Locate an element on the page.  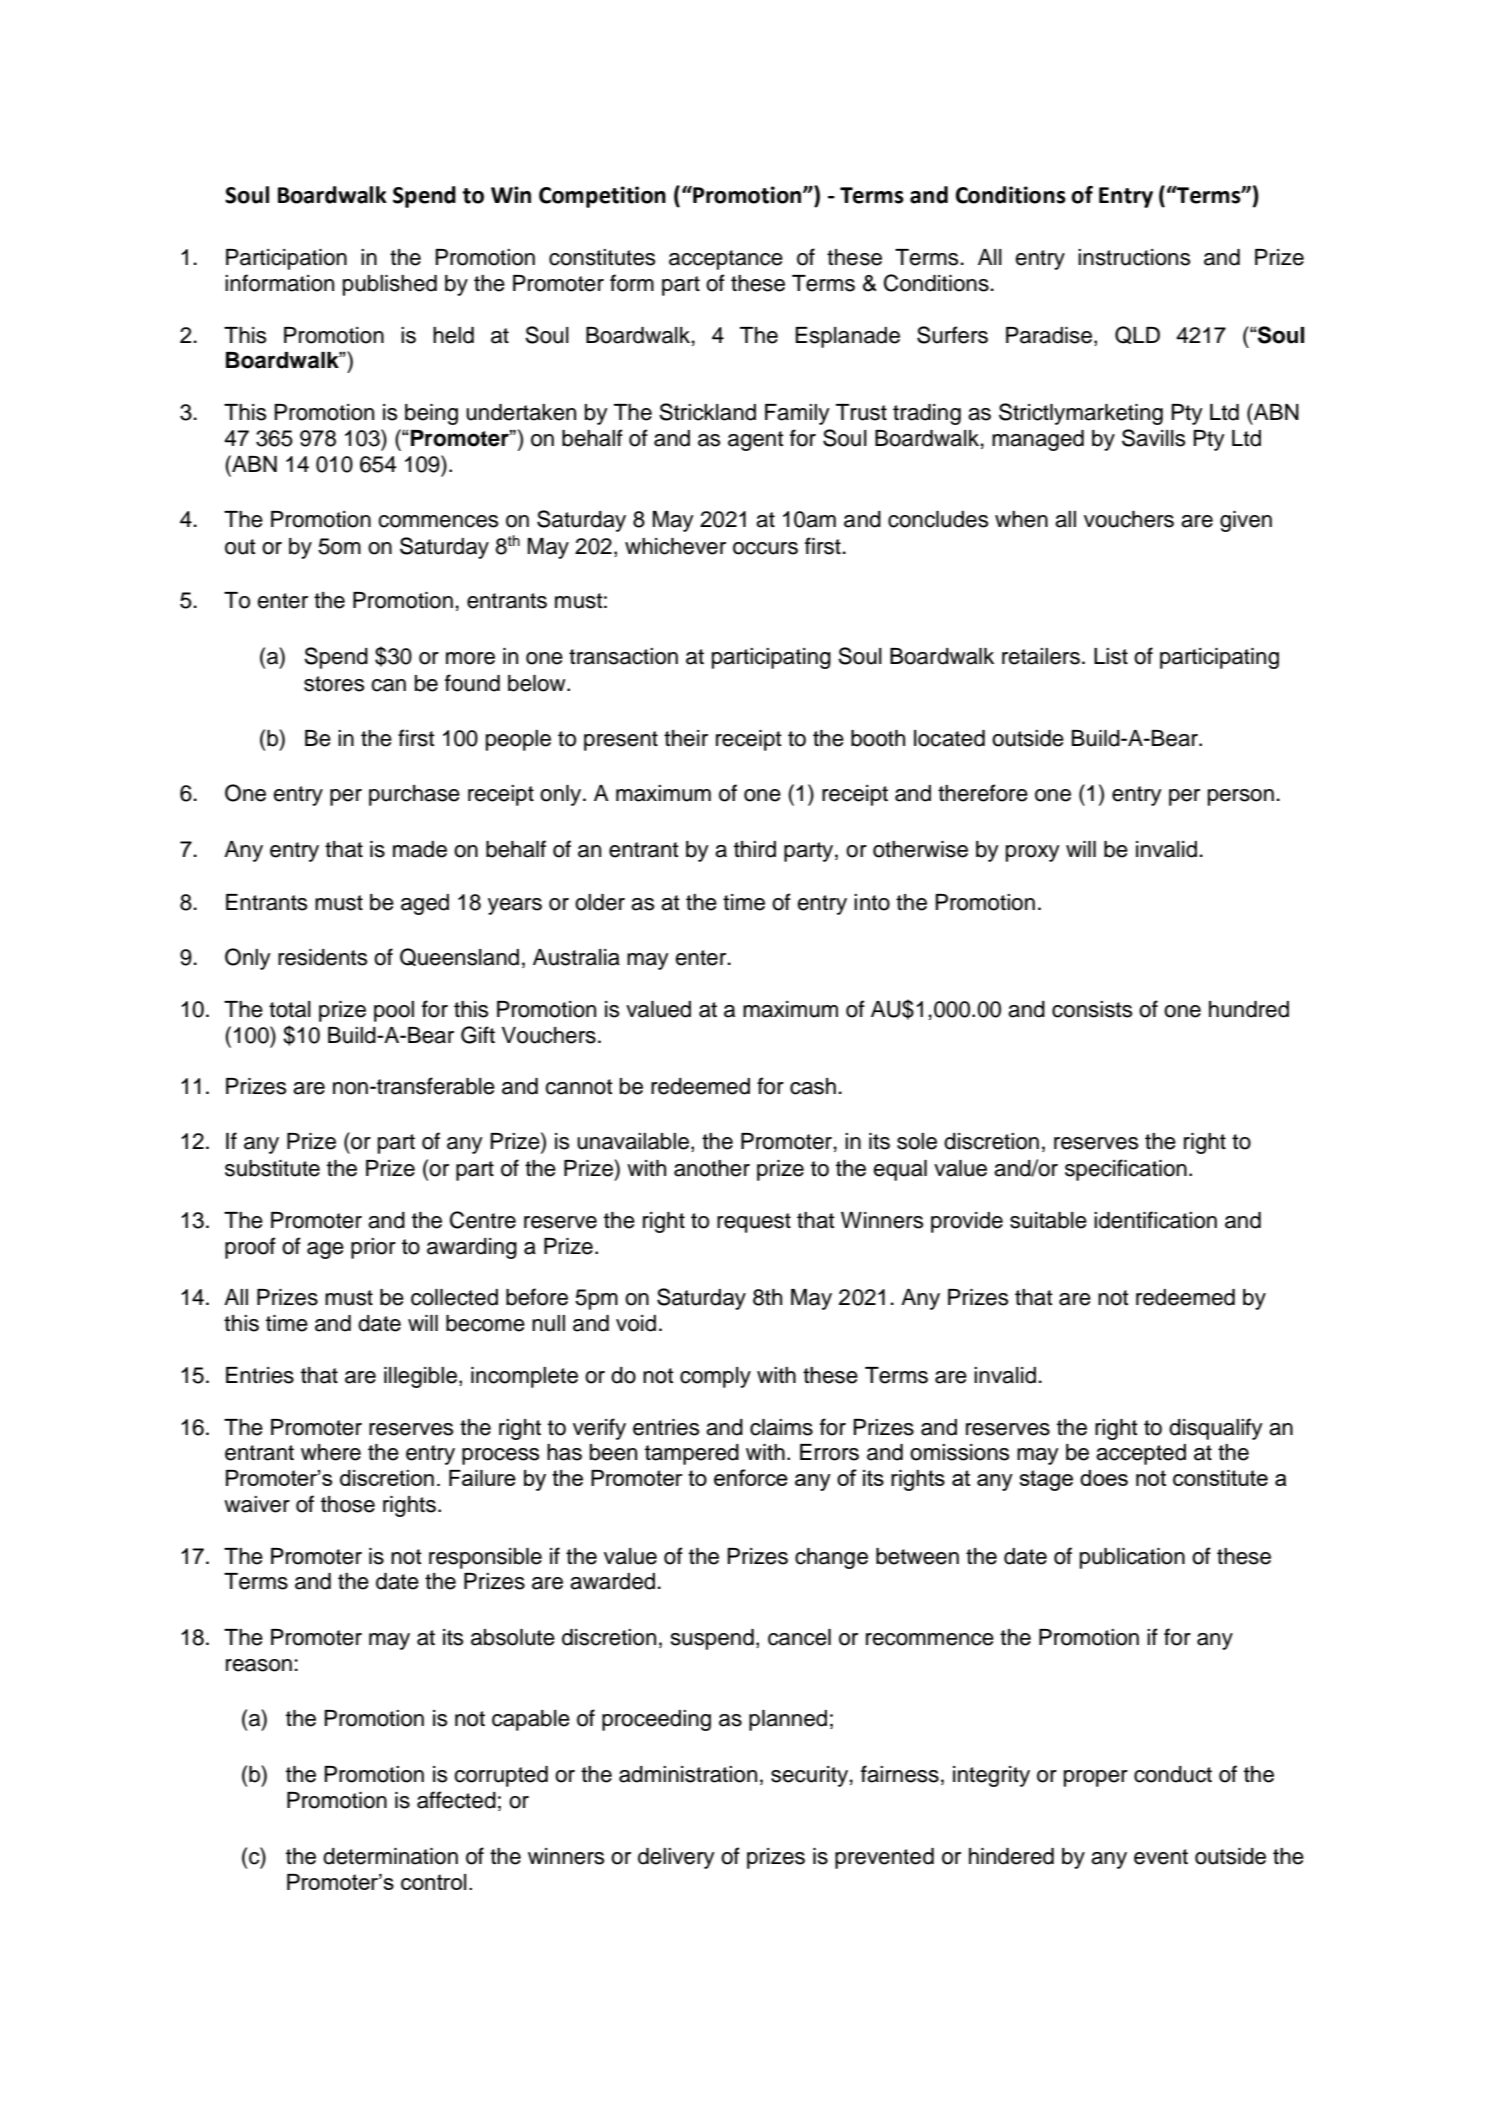
published is located at coordinates (390, 285).
